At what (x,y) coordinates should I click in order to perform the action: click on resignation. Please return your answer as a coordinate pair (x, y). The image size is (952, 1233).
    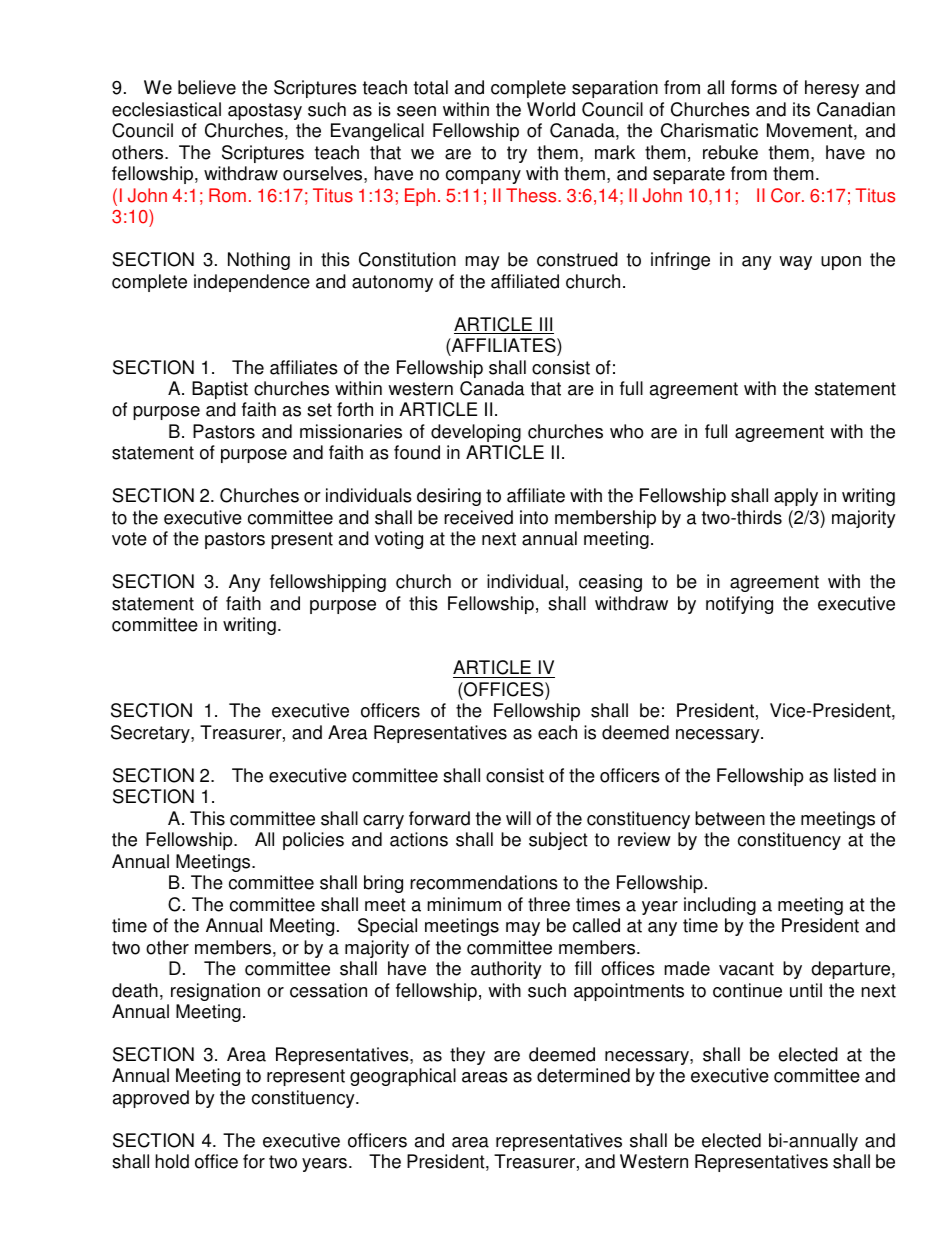
    Looking at the image, I should click on (215, 992).
